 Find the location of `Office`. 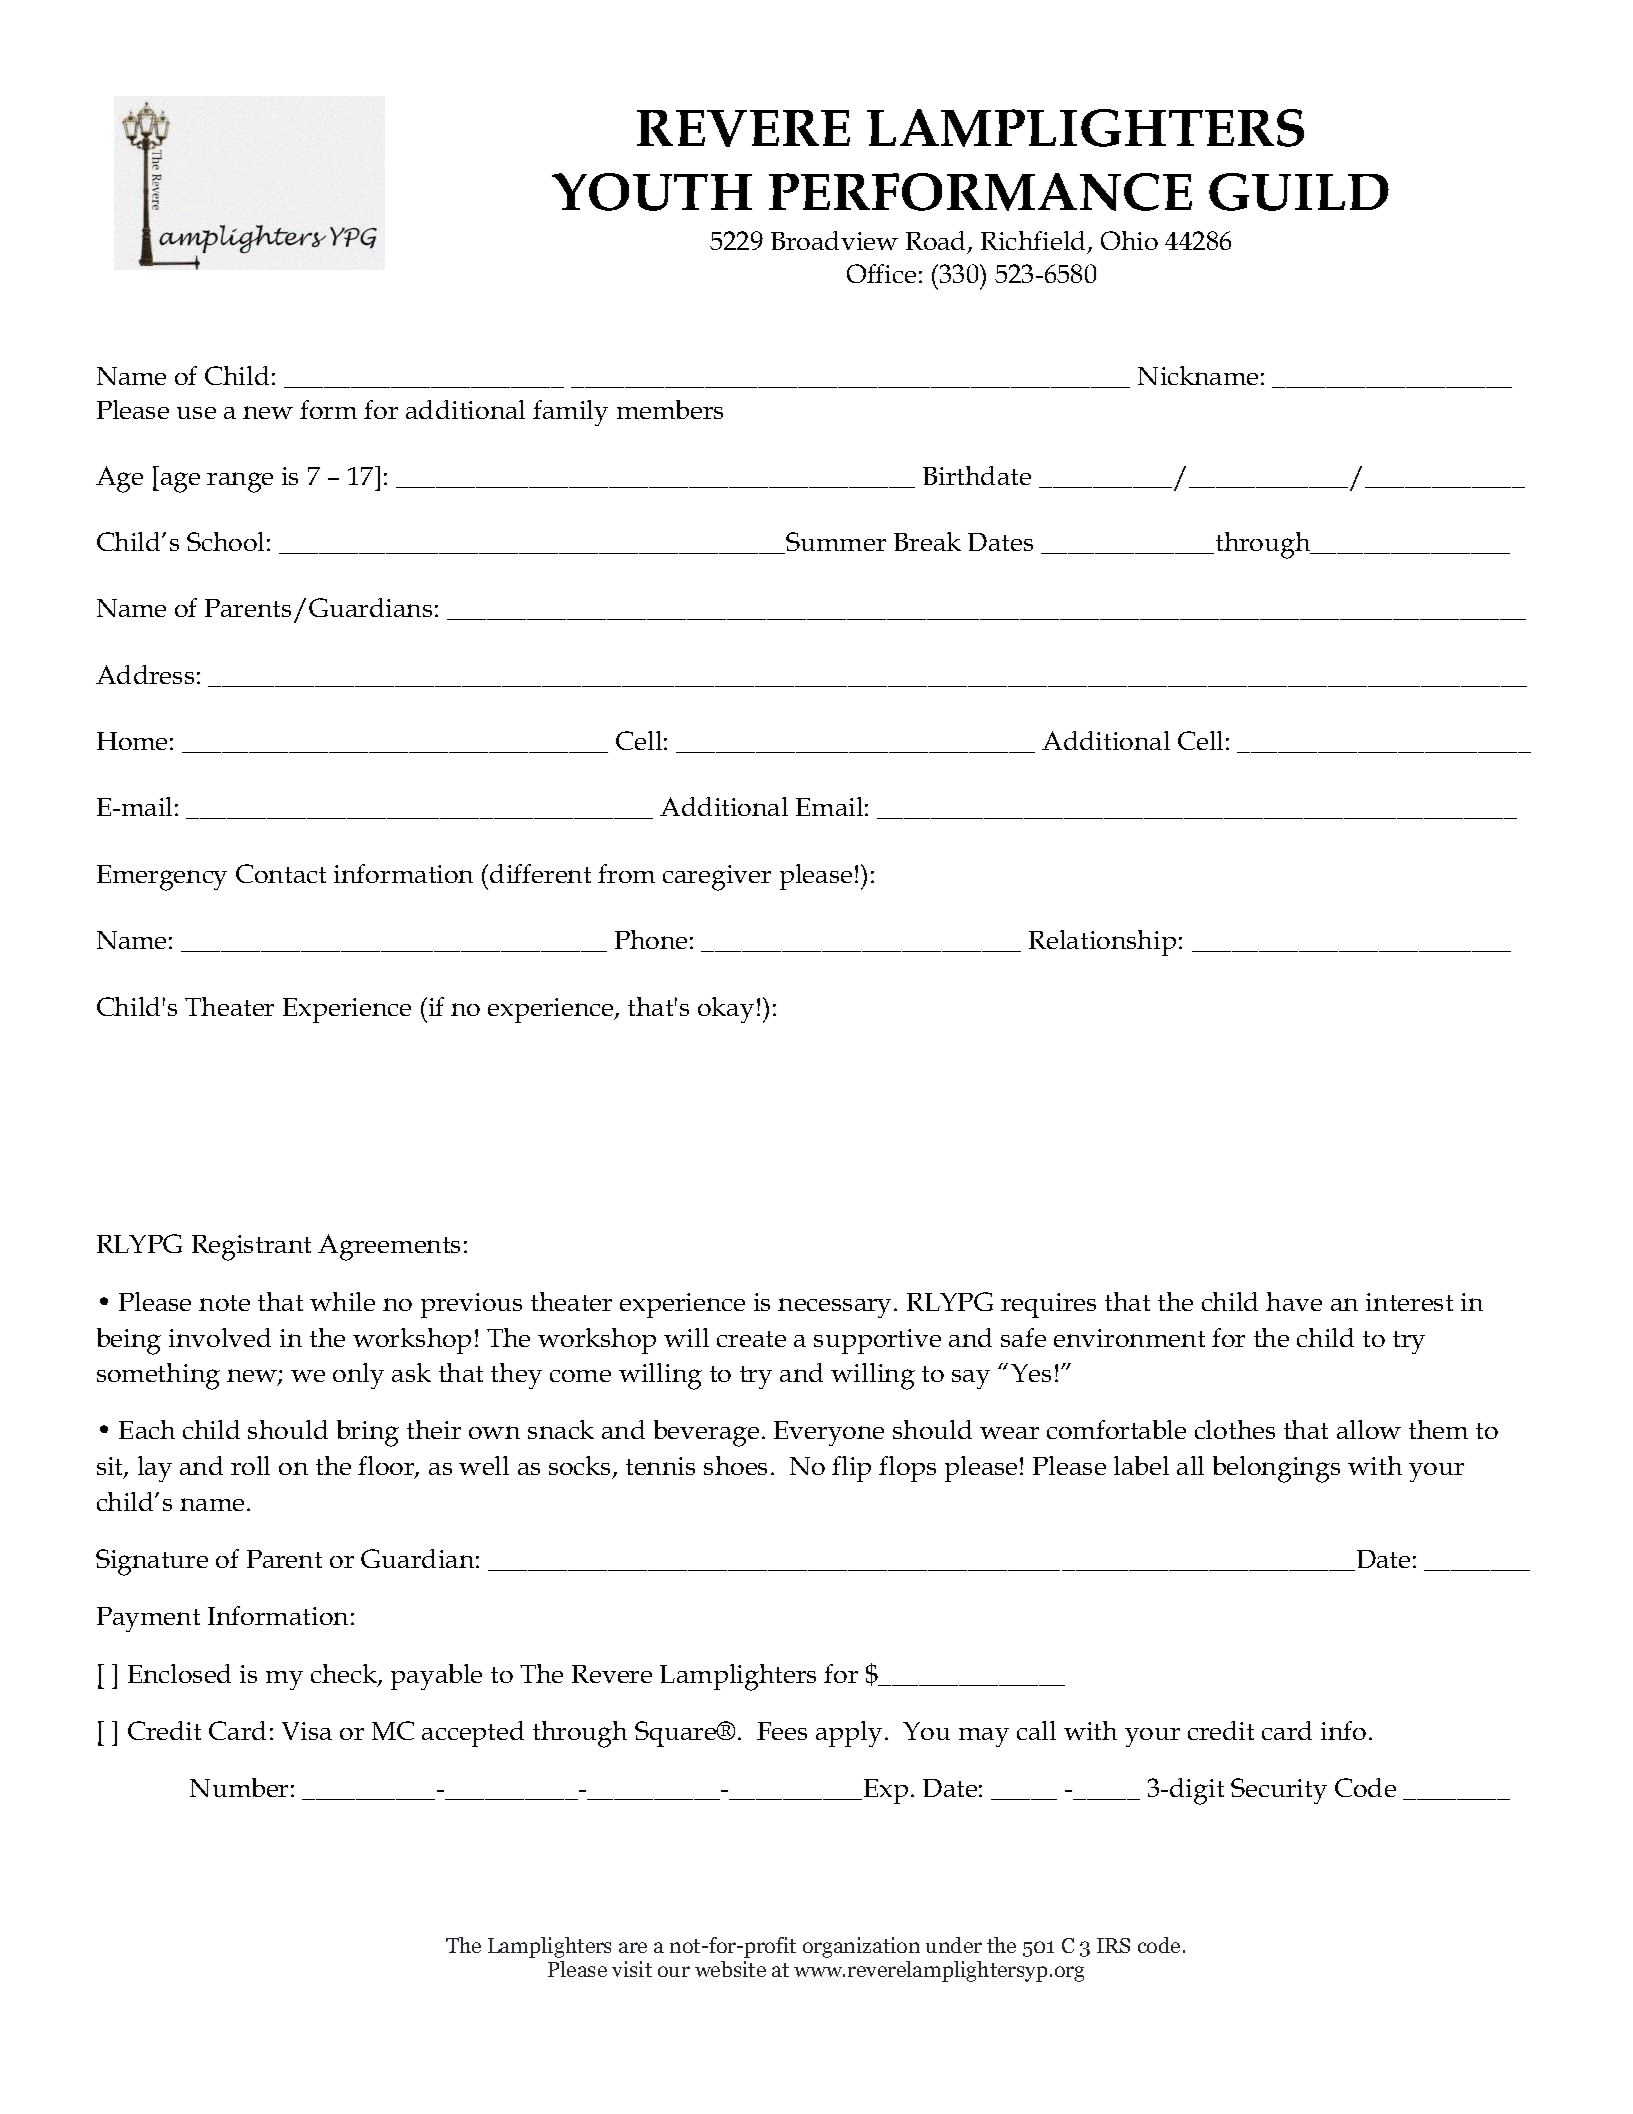

Office is located at coordinates (881, 273).
